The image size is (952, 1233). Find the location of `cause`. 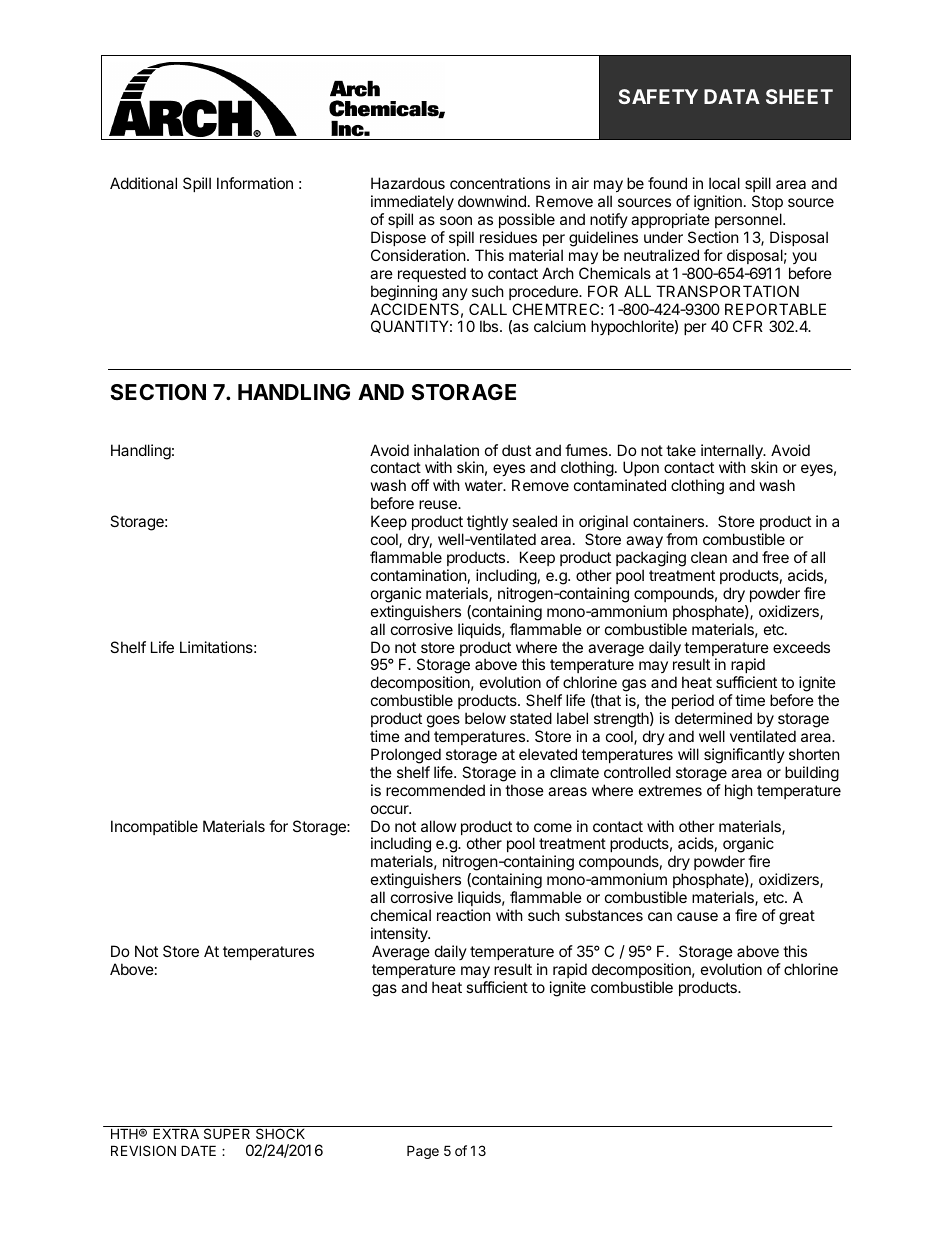

cause is located at coordinates (697, 916).
